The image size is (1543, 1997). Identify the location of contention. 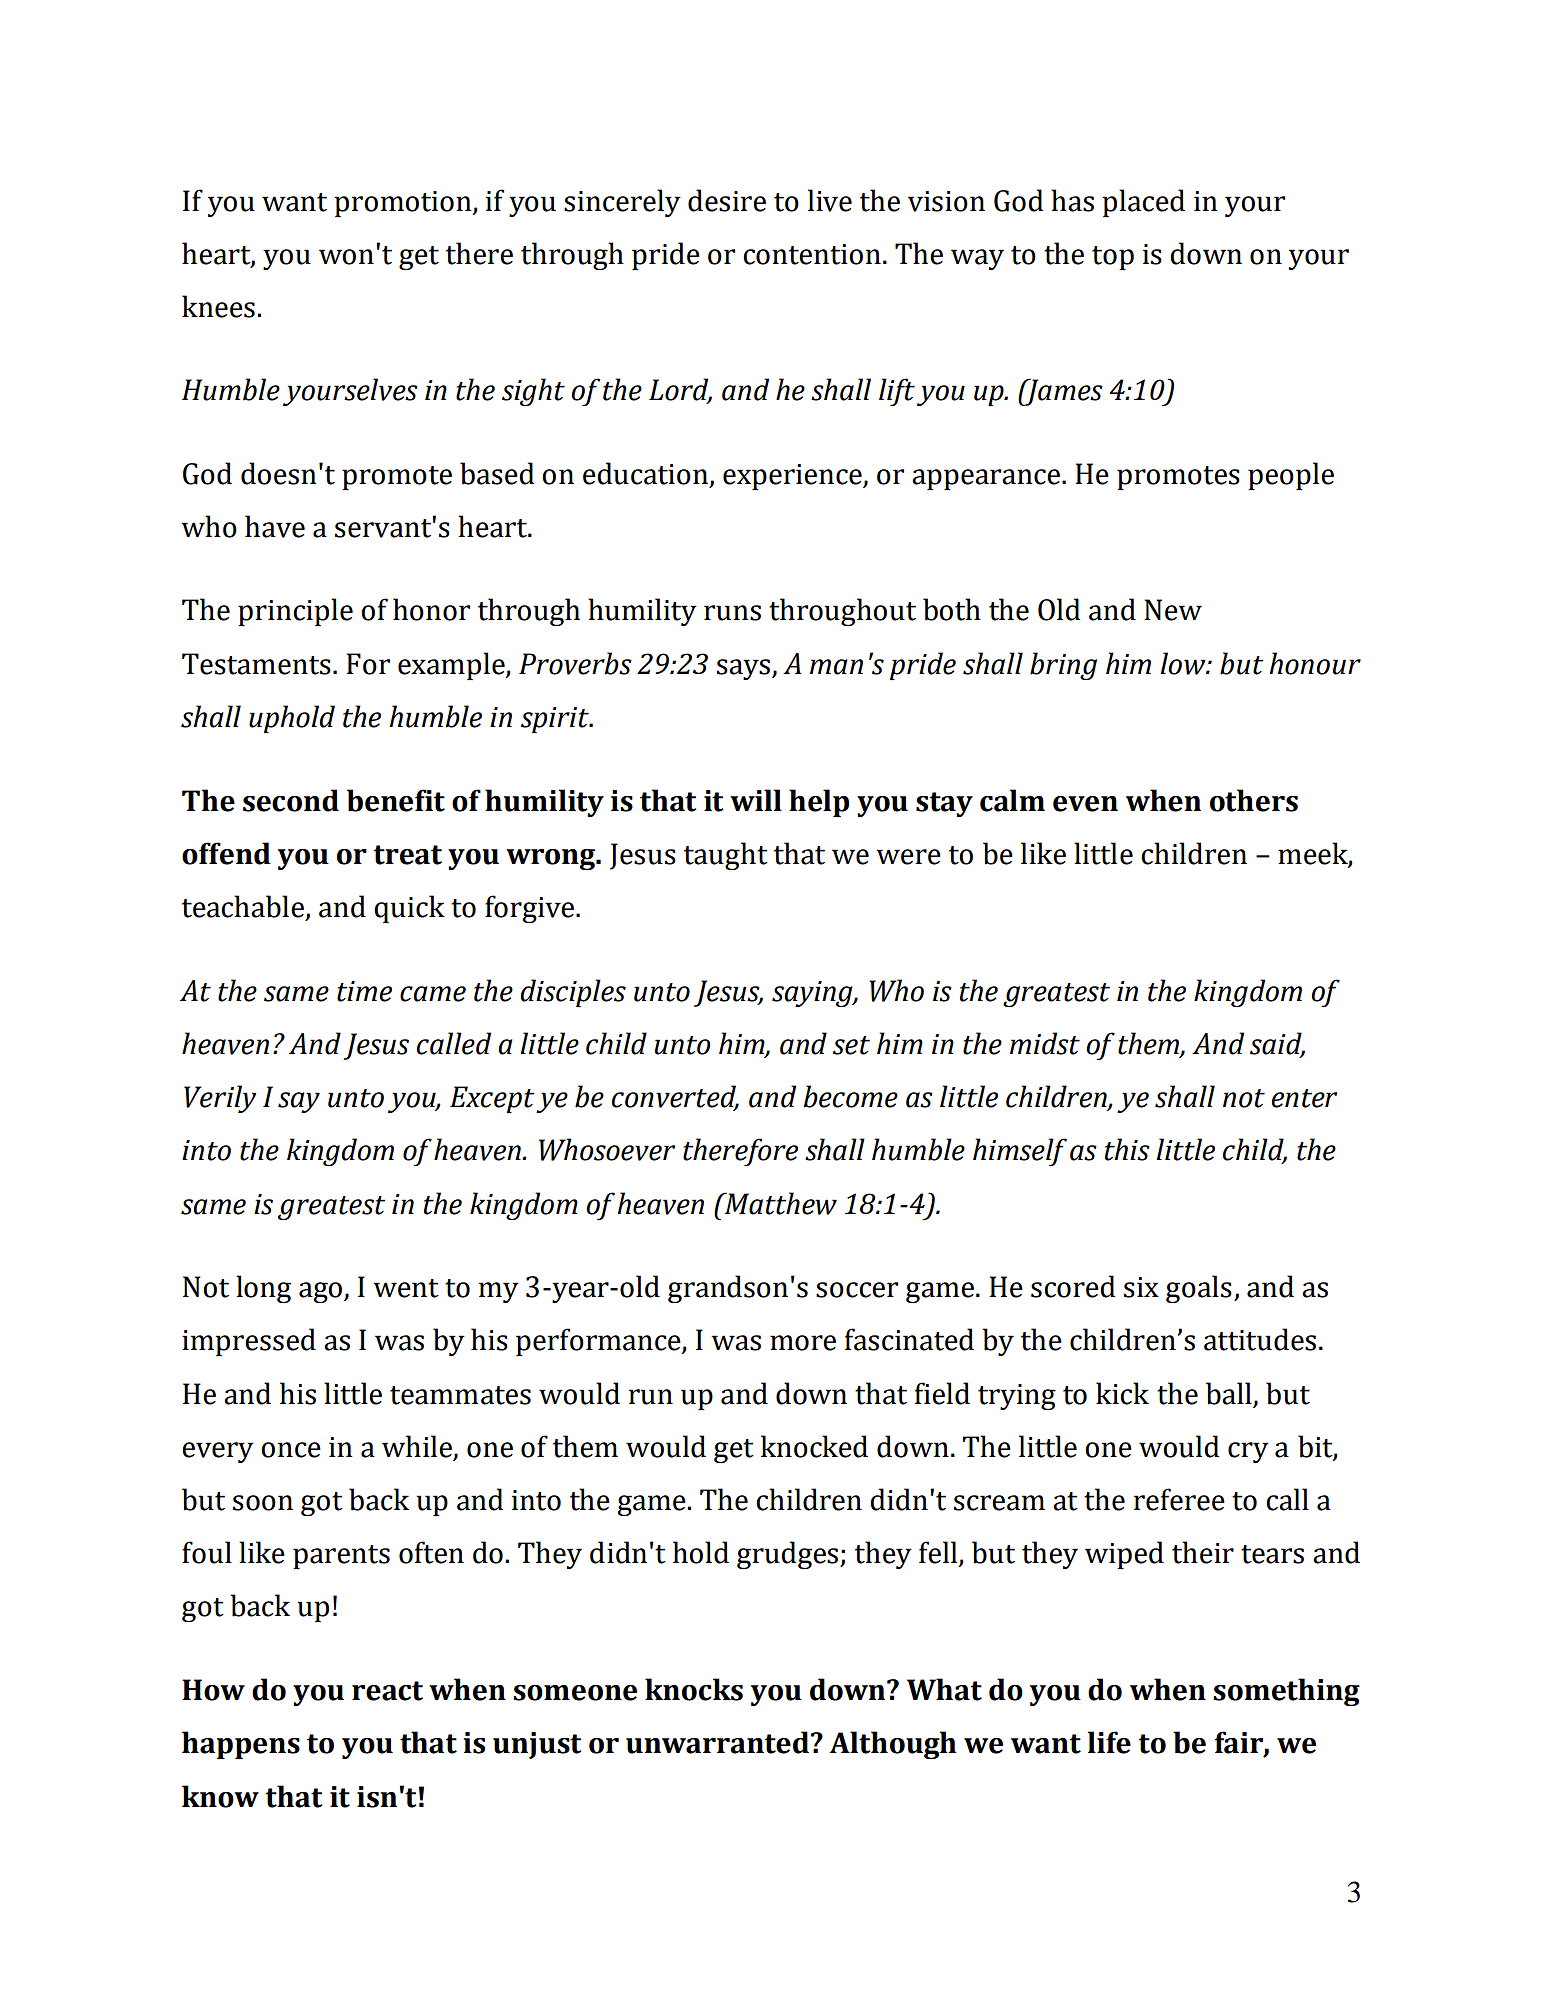
(812, 254).
